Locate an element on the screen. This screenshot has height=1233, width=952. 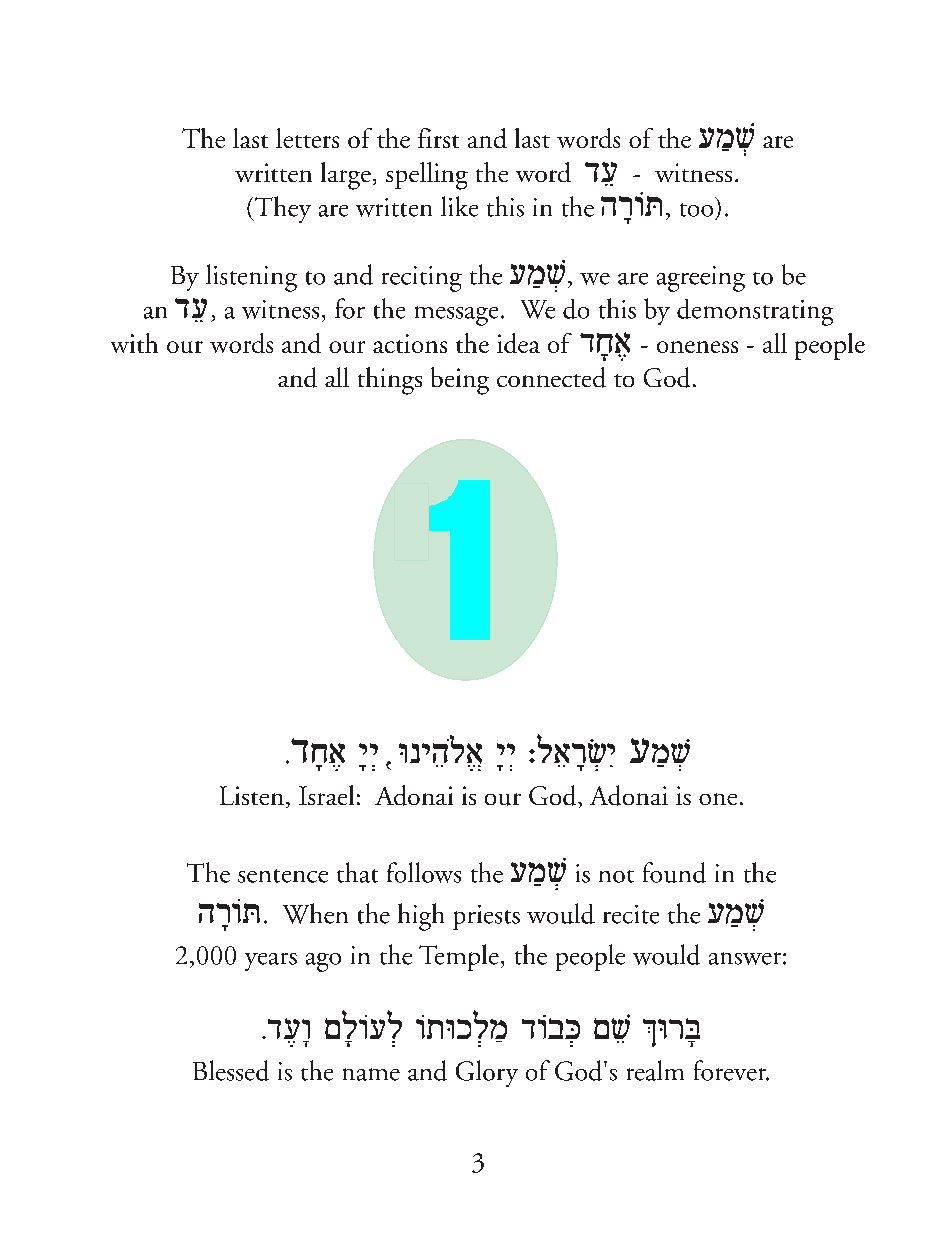
Glory is located at coordinates (487, 1073).
